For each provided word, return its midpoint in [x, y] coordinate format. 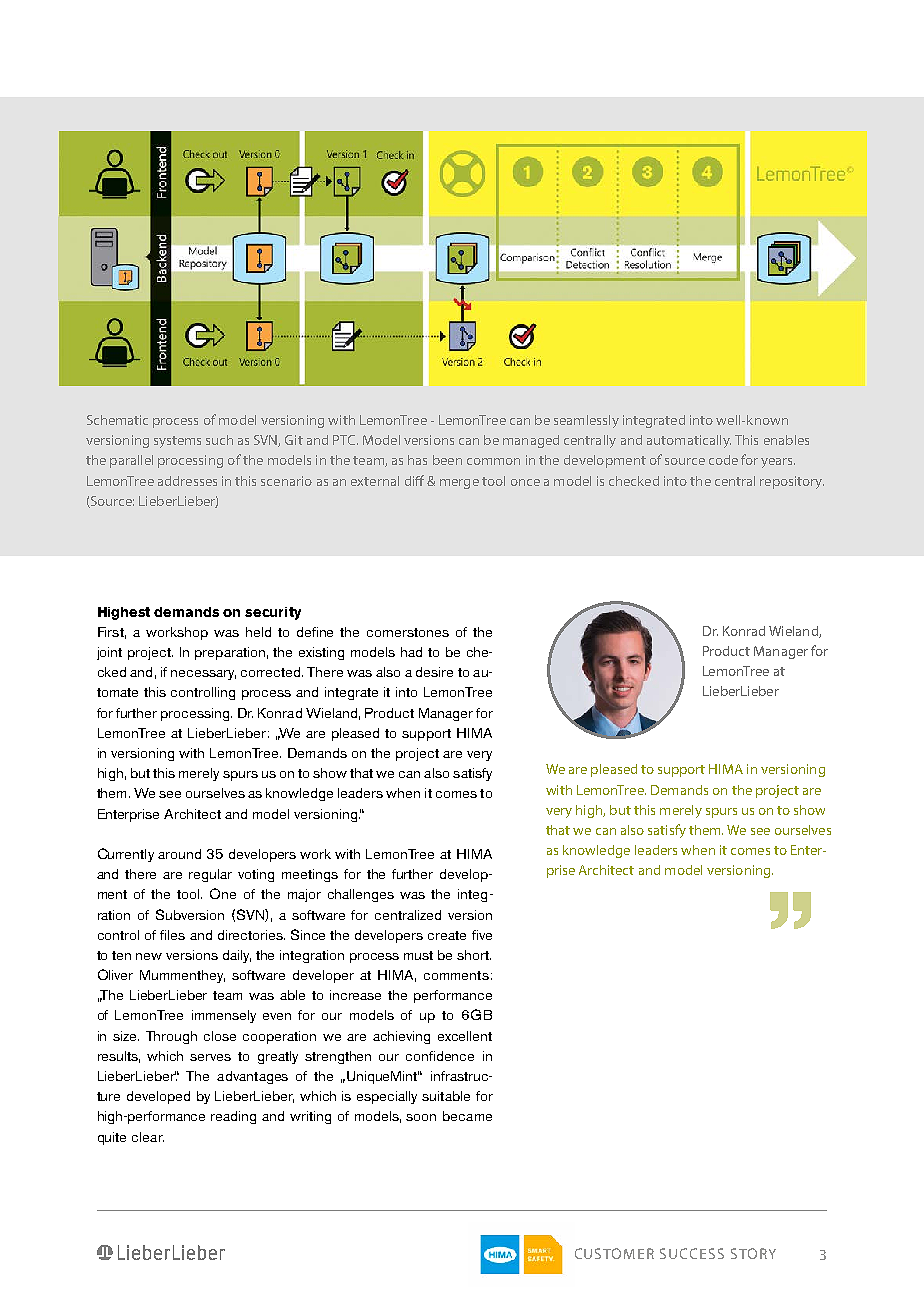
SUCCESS [692, 1253]
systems [177, 442]
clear [148, 1137]
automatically [689, 441]
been [447, 460]
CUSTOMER [614, 1253]
